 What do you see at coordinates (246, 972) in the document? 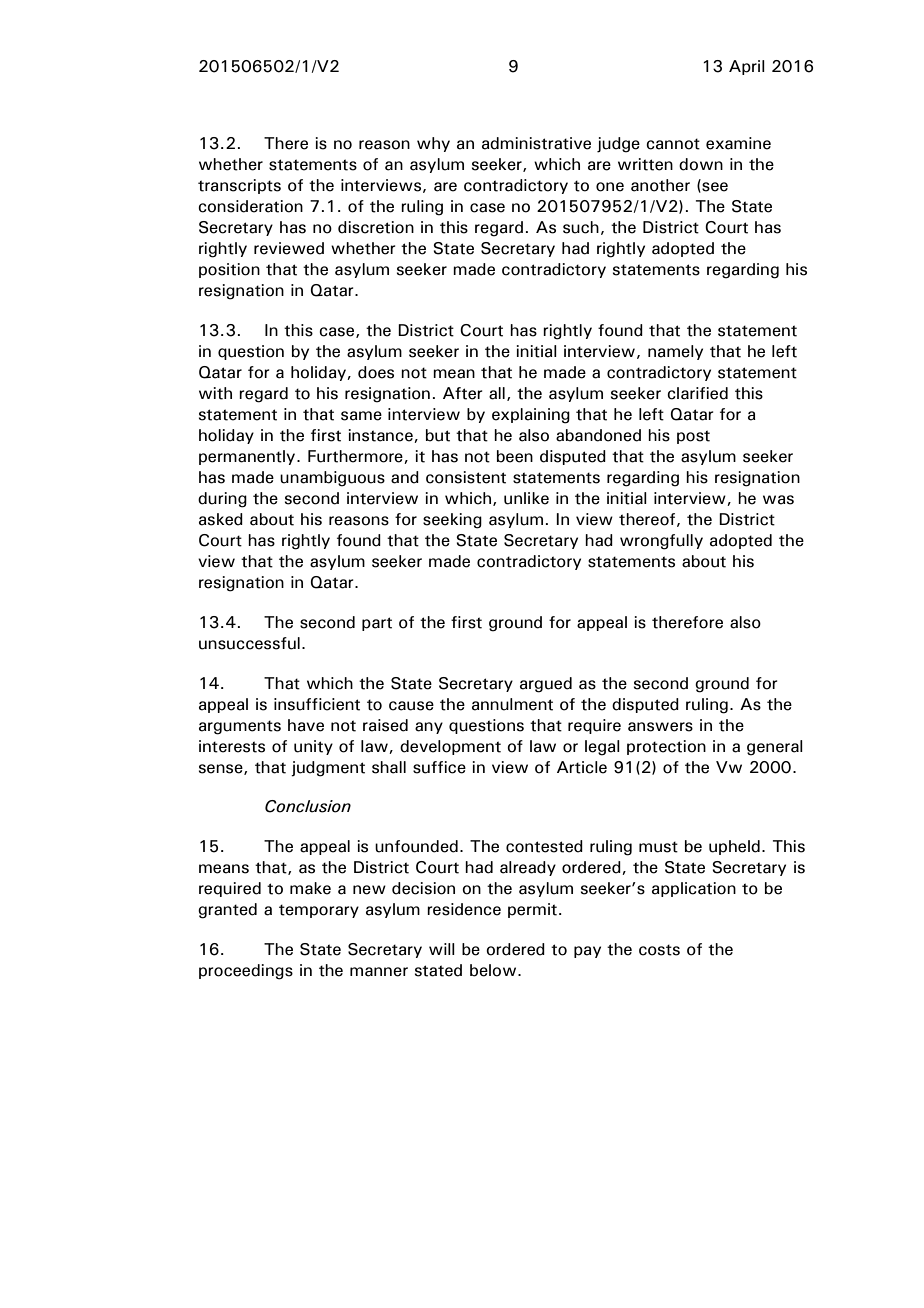
I see `proceedings` at bounding box center [246, 972].
